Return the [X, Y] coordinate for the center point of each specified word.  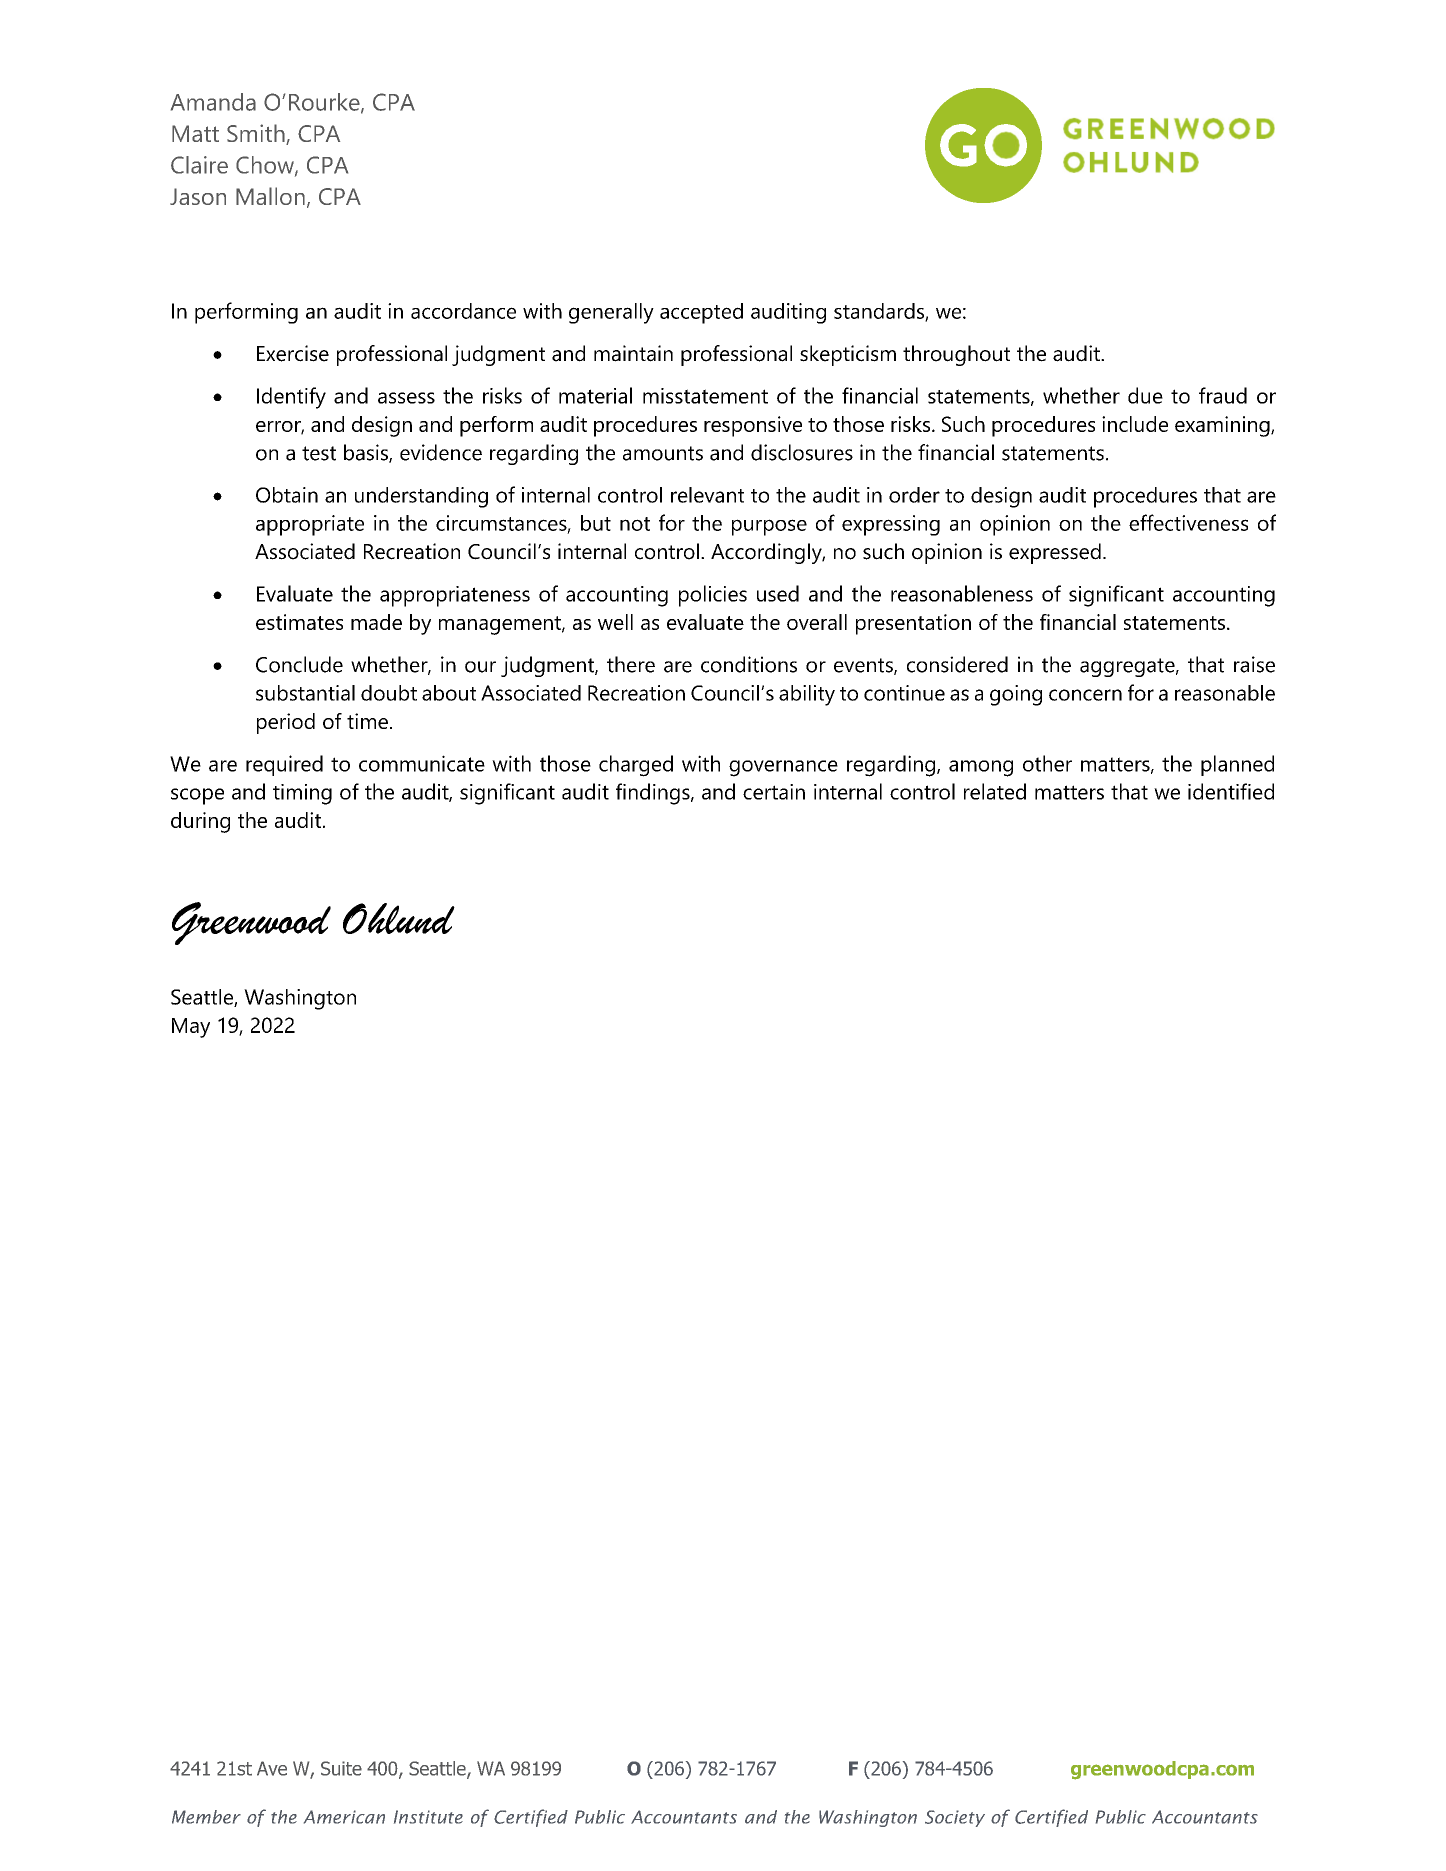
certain [774, 792]
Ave [272, 1768]
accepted [701, 313]
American [344, 1817]
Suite [341, 1768]
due [1145, 395]
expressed [1055, 553]
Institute [428, 1817]
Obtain [287, 495]
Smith [257, 134]
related [995, 791]
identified [1231, 791]
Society [955, 1818]
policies [713, 596]
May [191, 1028]
